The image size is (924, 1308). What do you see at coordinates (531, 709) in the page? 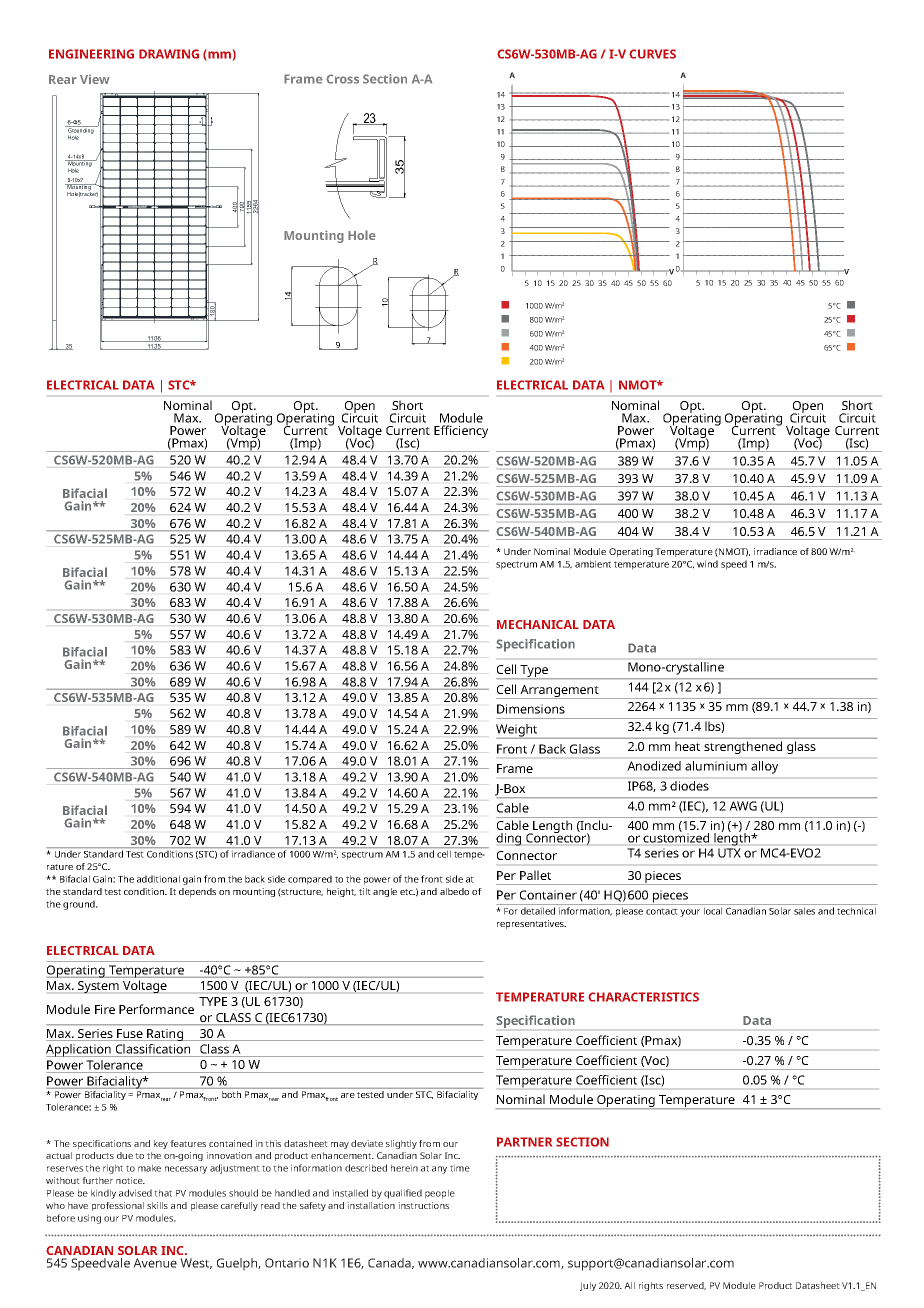
I see `Dimensions` at bounding box center [531, 709].
